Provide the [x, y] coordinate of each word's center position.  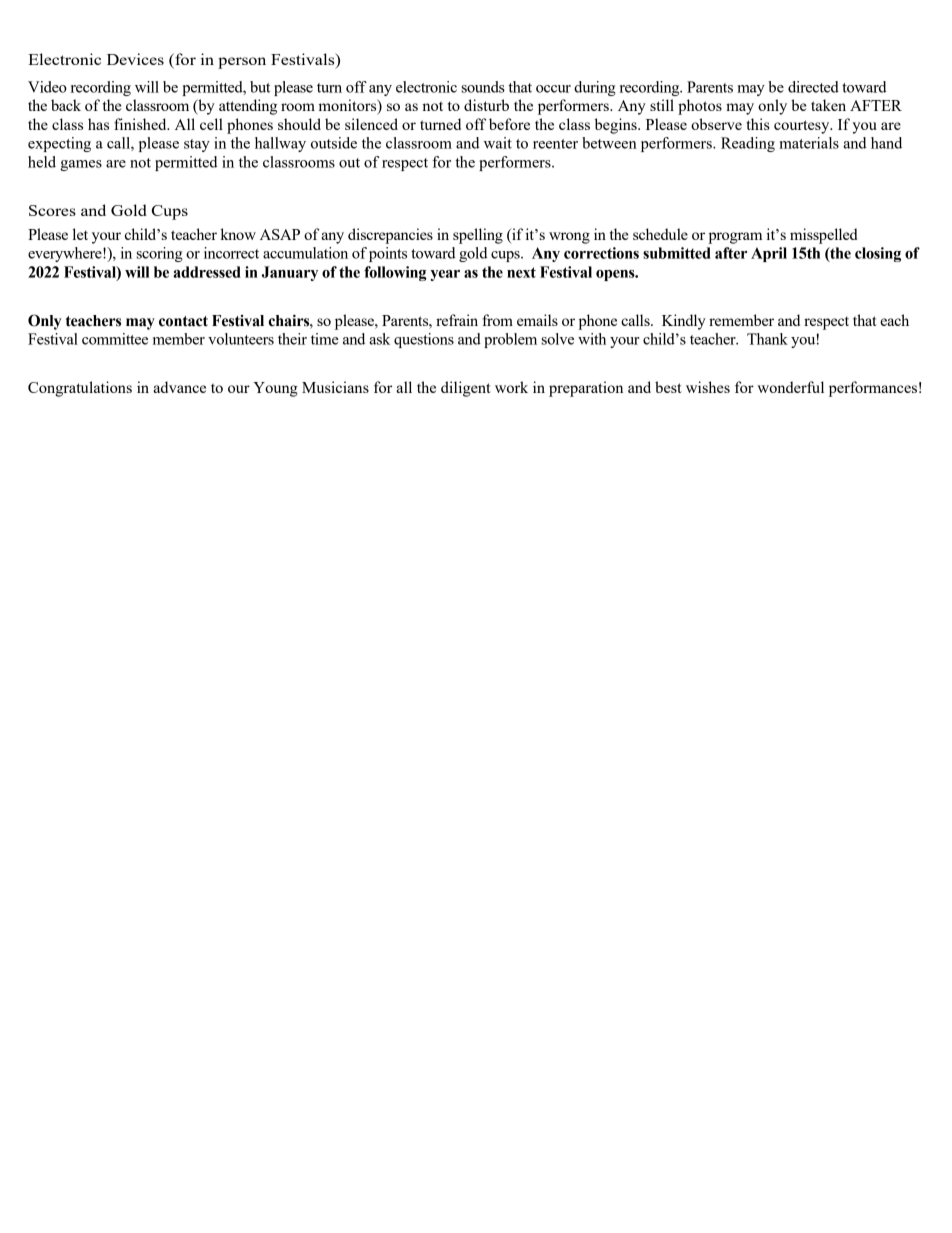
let [80, 234]
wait [498, 143]
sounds [483, 87]
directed [813, 87]
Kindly [684, 322]
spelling [478, 236]
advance [179, 387]
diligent [466, 389]
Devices [135, 59]
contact [183, 321]
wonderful [790, 387]
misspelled [824, 236]
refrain [457, 320]
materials [809, 143]
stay [197, 145]
